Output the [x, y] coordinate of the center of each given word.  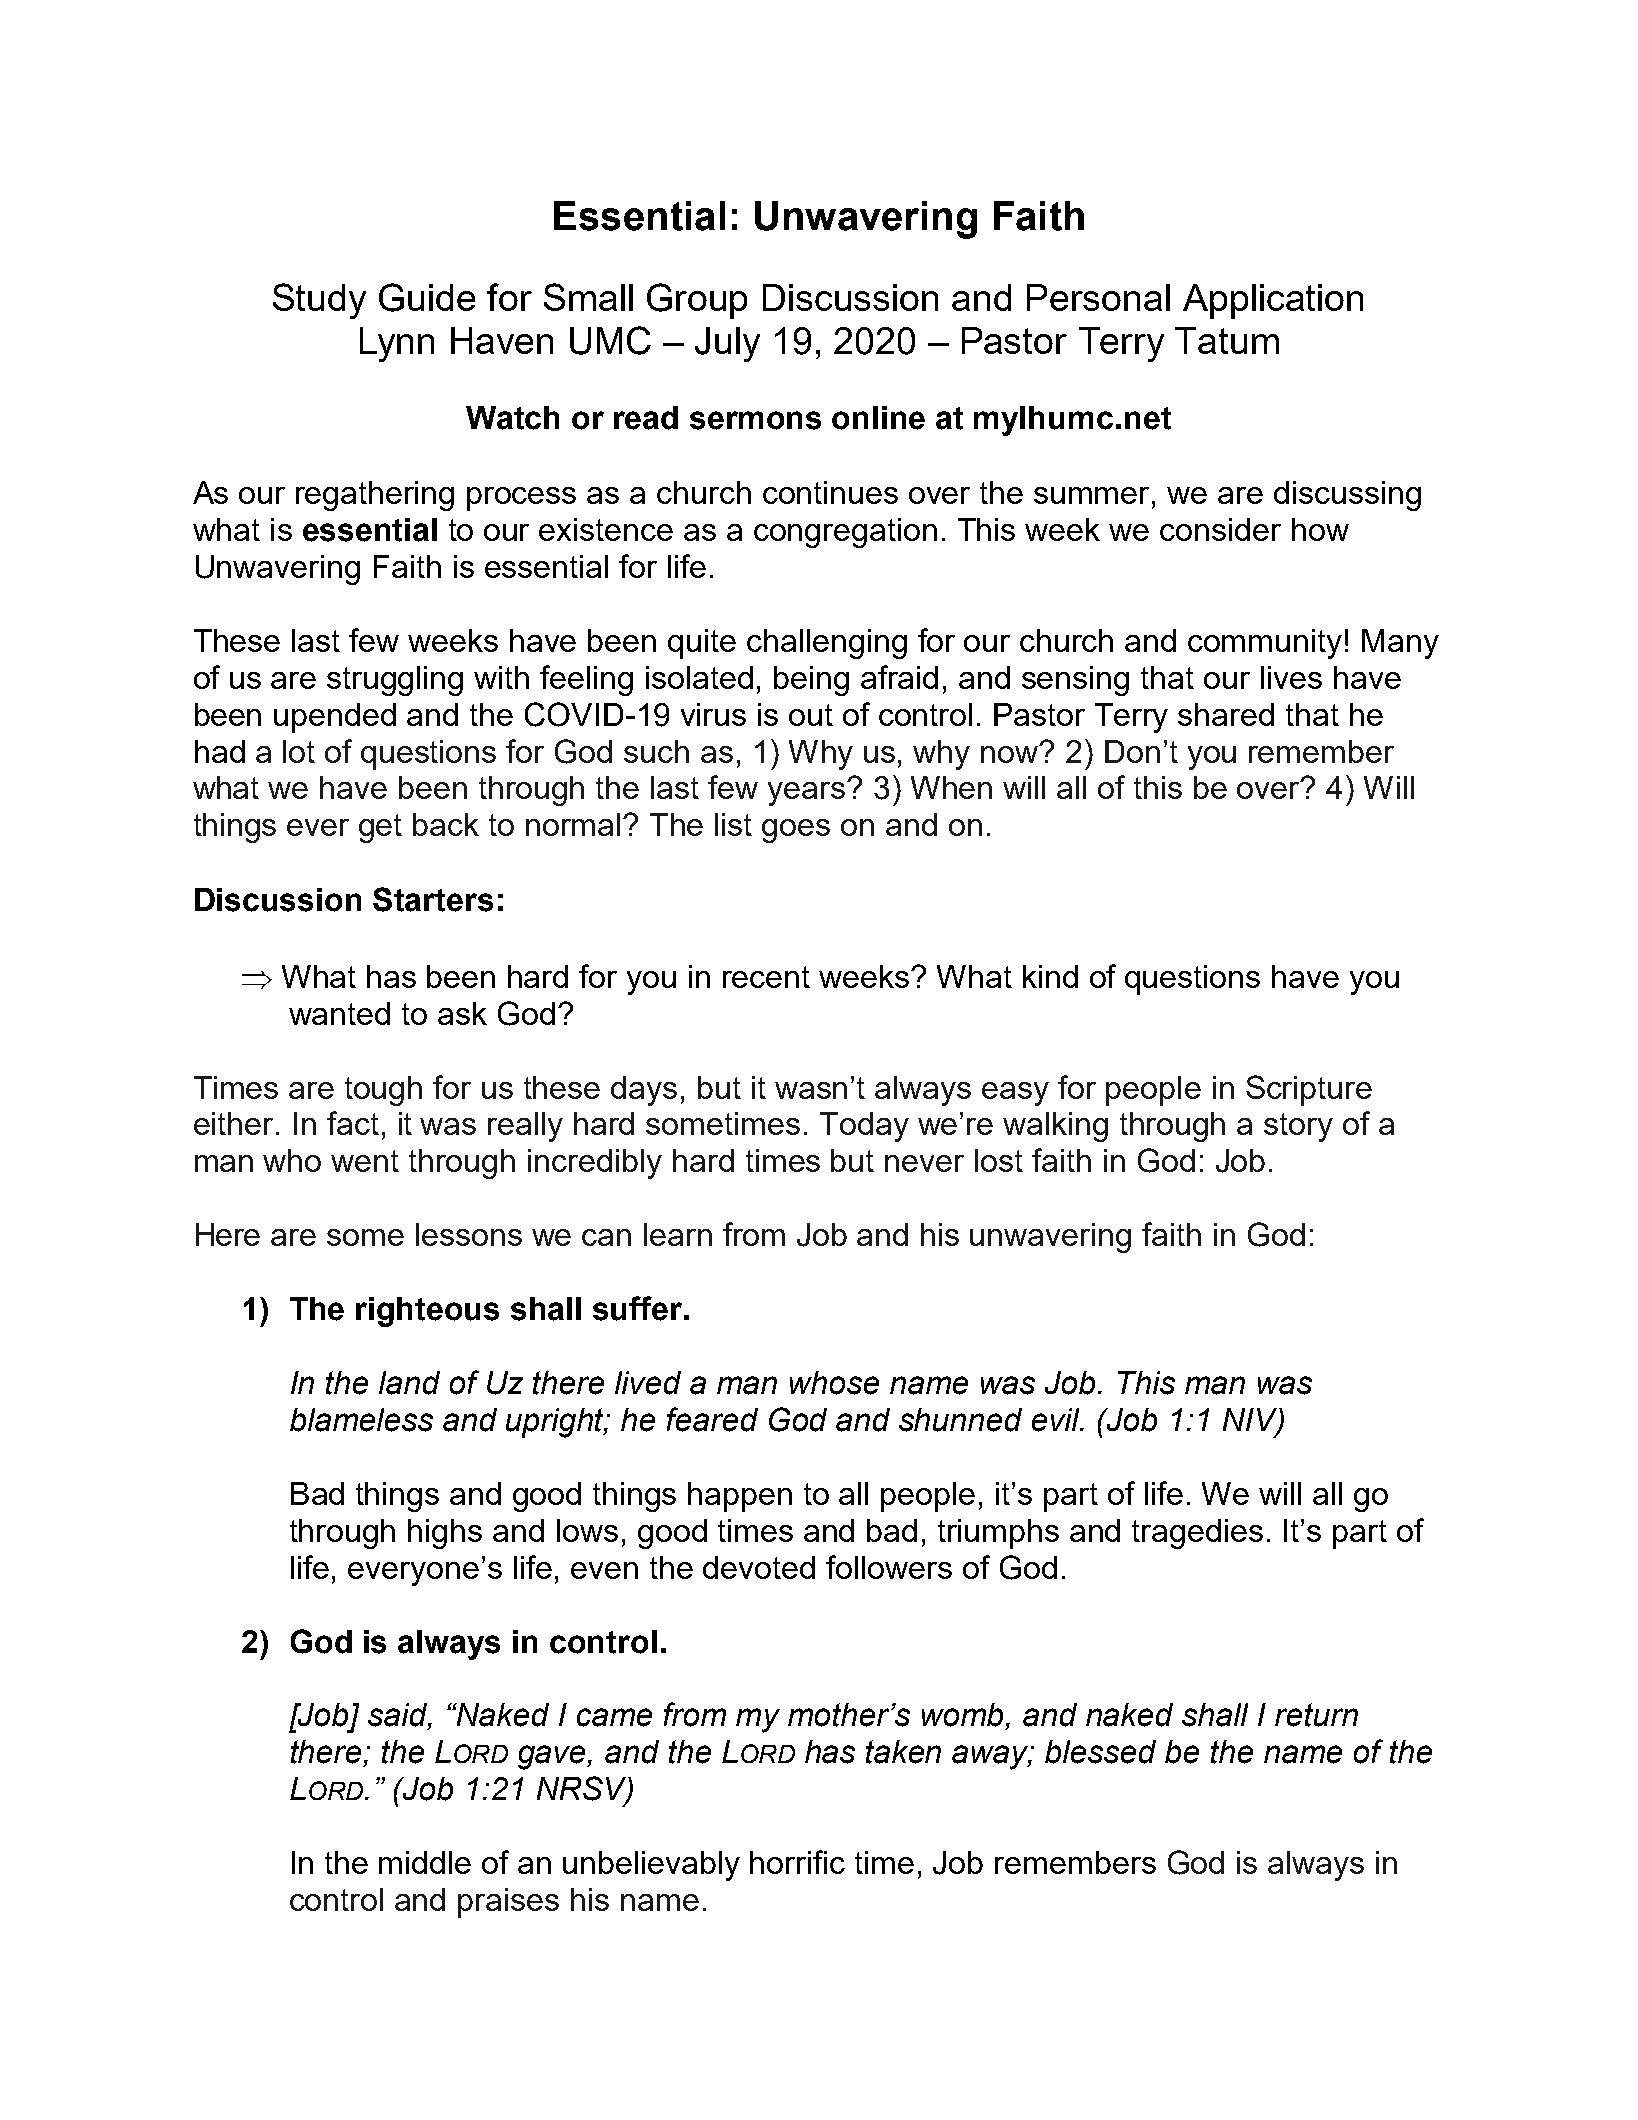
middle [425, 1862]
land [409, 1383]
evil [1057, 1420]
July [727, 344]
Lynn [397, 344]
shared [1226, 714]
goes [796, 831]
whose [834, 1383]
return [1316, 1715]
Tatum [1227, 340]
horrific [797, 1862]
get [380, 828]
